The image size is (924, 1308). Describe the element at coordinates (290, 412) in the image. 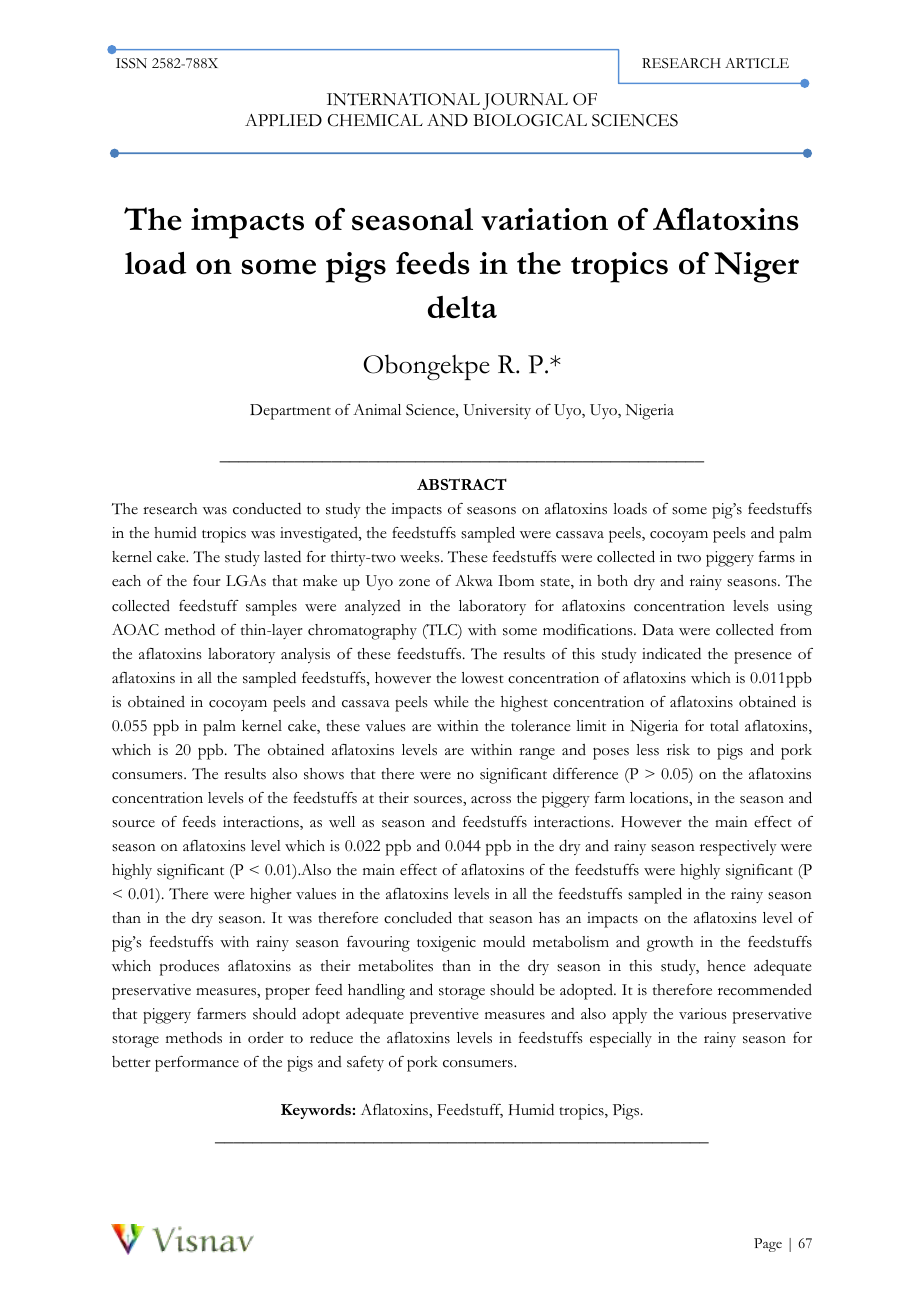

I see `Department` at that location.
